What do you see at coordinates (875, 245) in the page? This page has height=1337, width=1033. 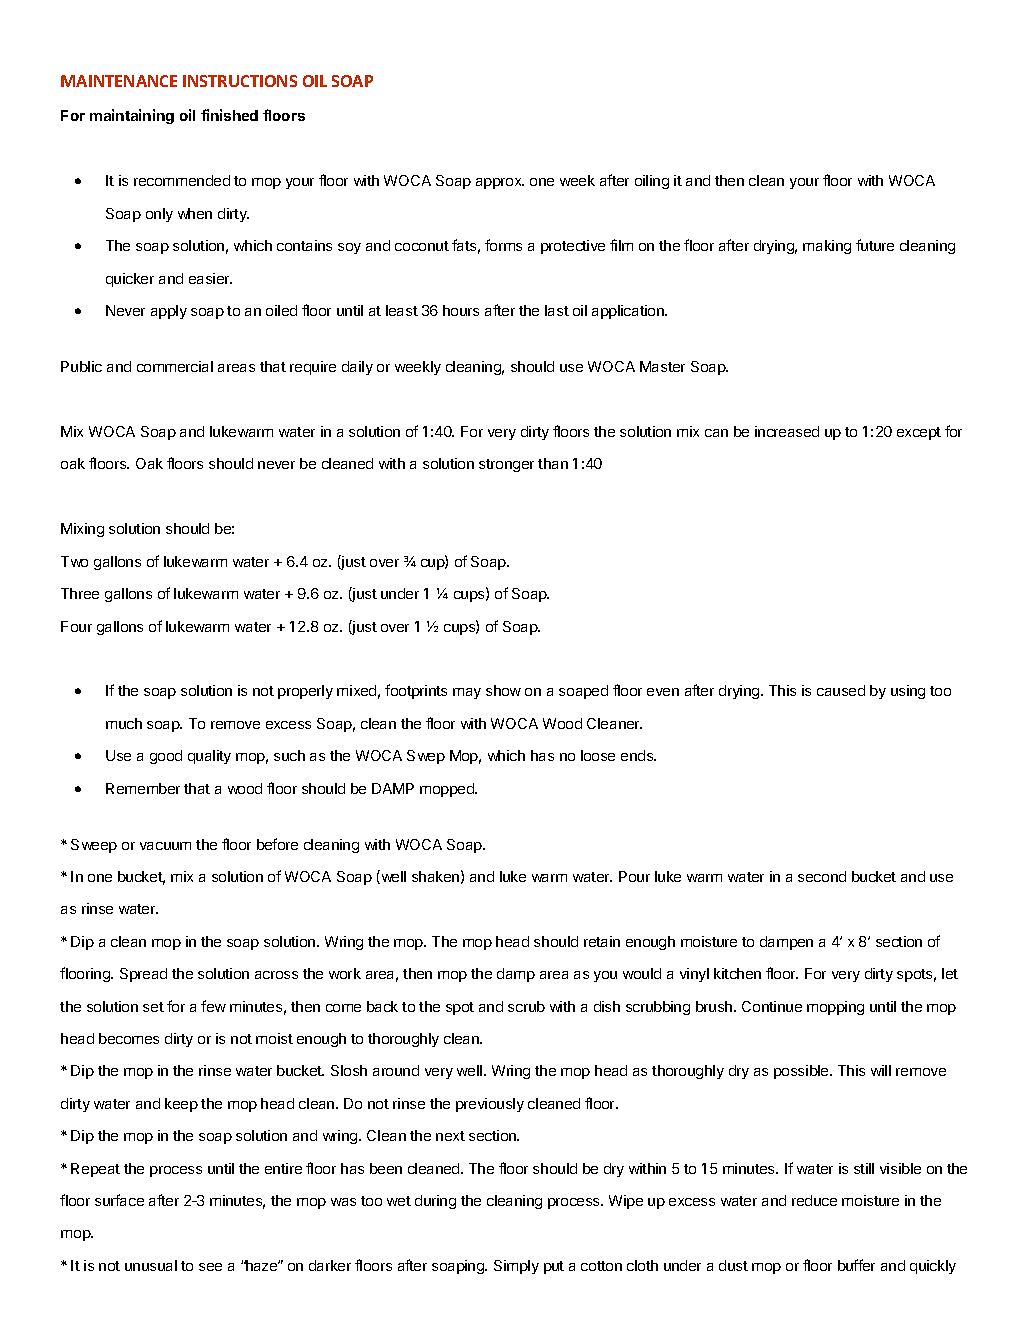 I see `future` at bounding box center [875, 245].
